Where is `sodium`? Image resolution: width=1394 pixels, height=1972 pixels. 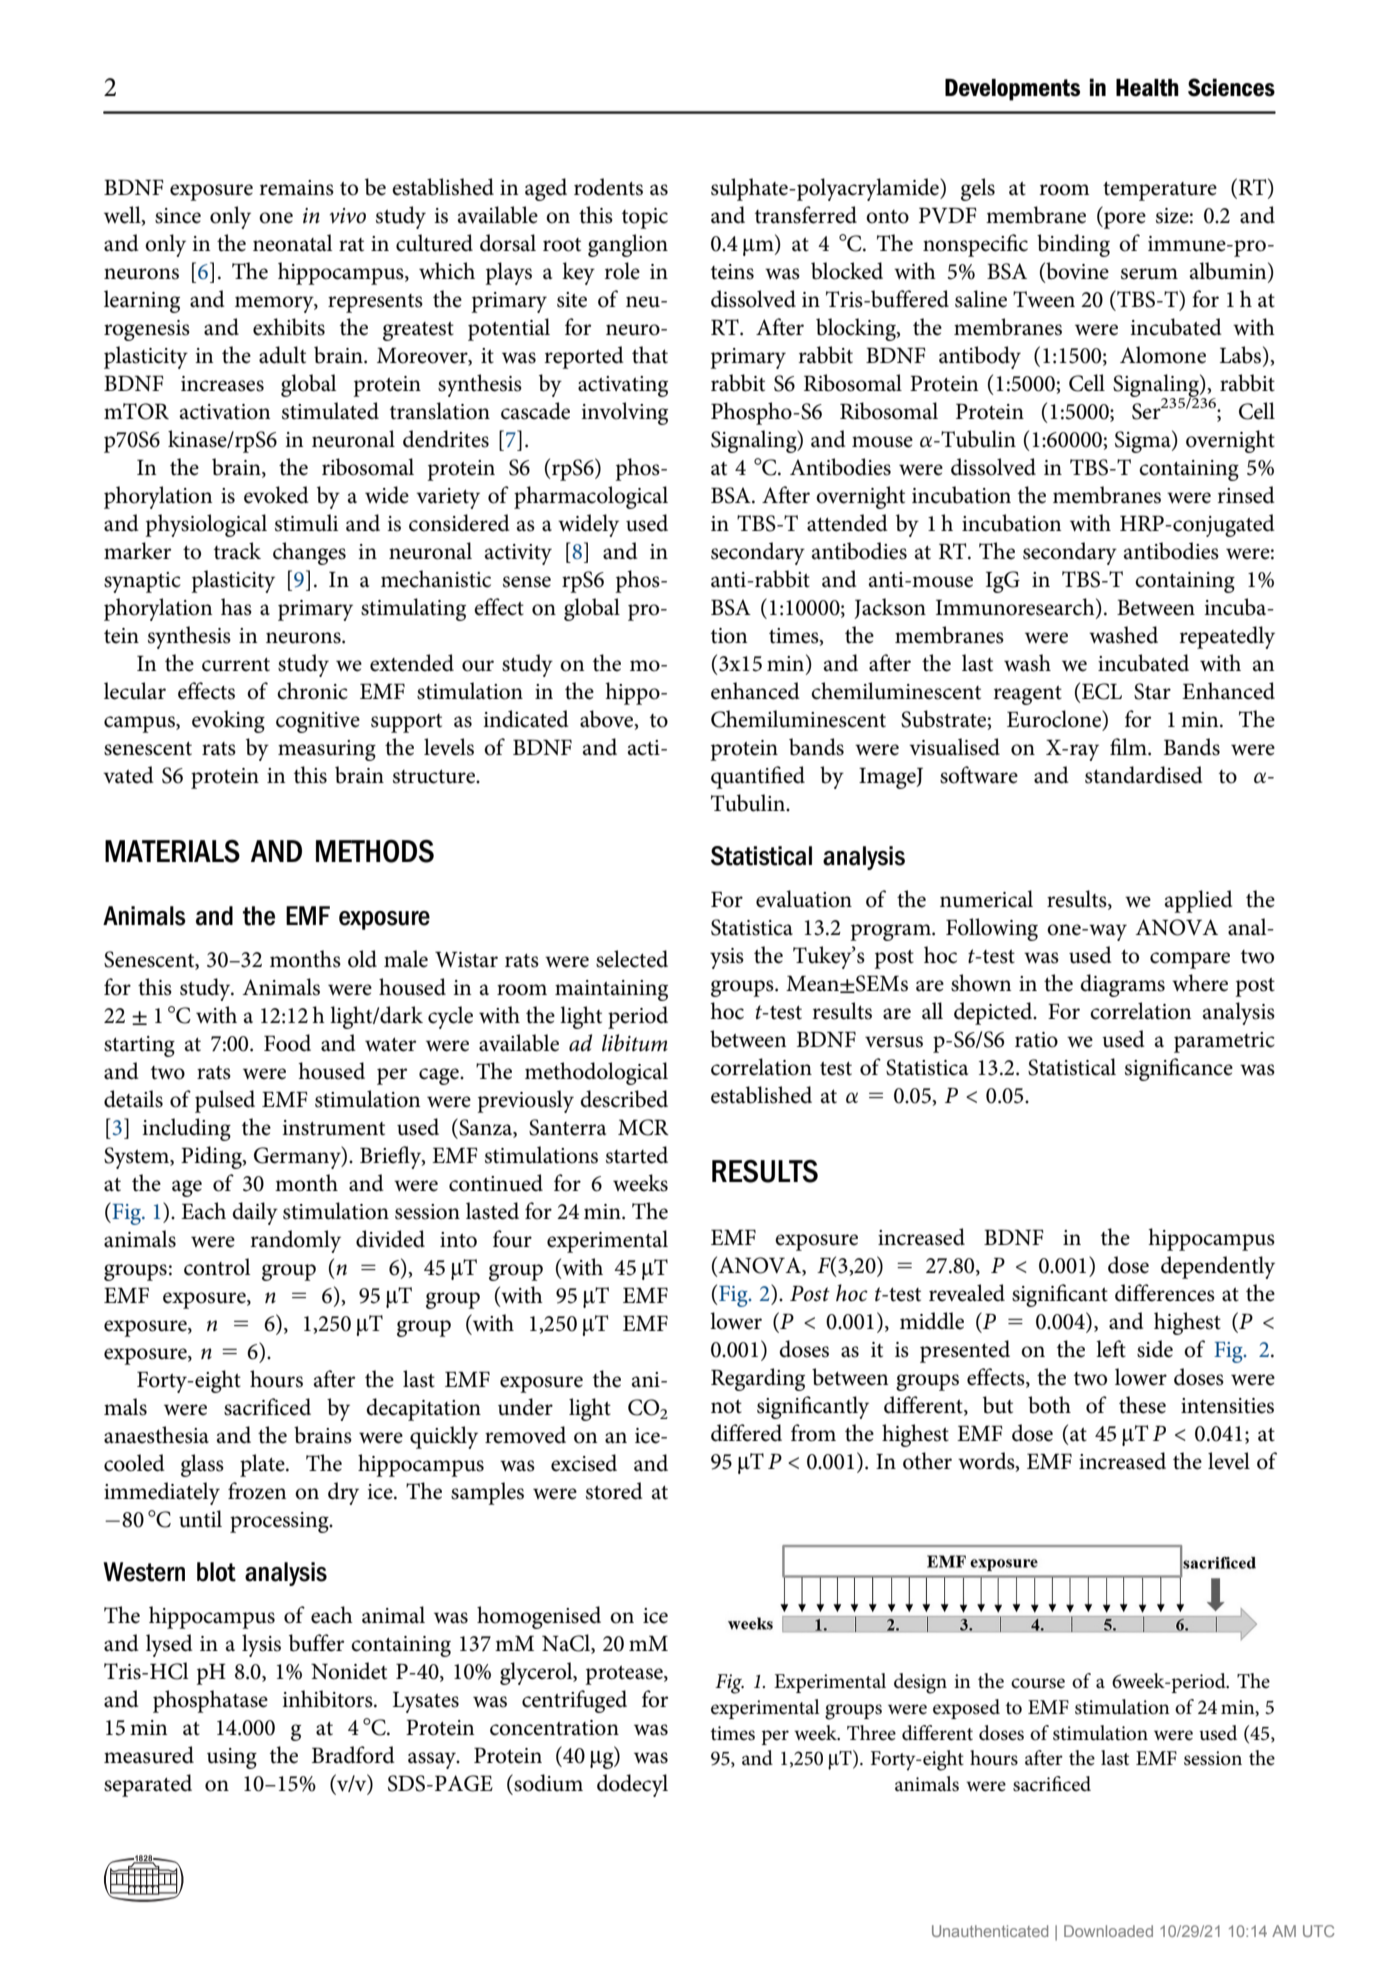
sodium is located at coordinates (547, 1783).
